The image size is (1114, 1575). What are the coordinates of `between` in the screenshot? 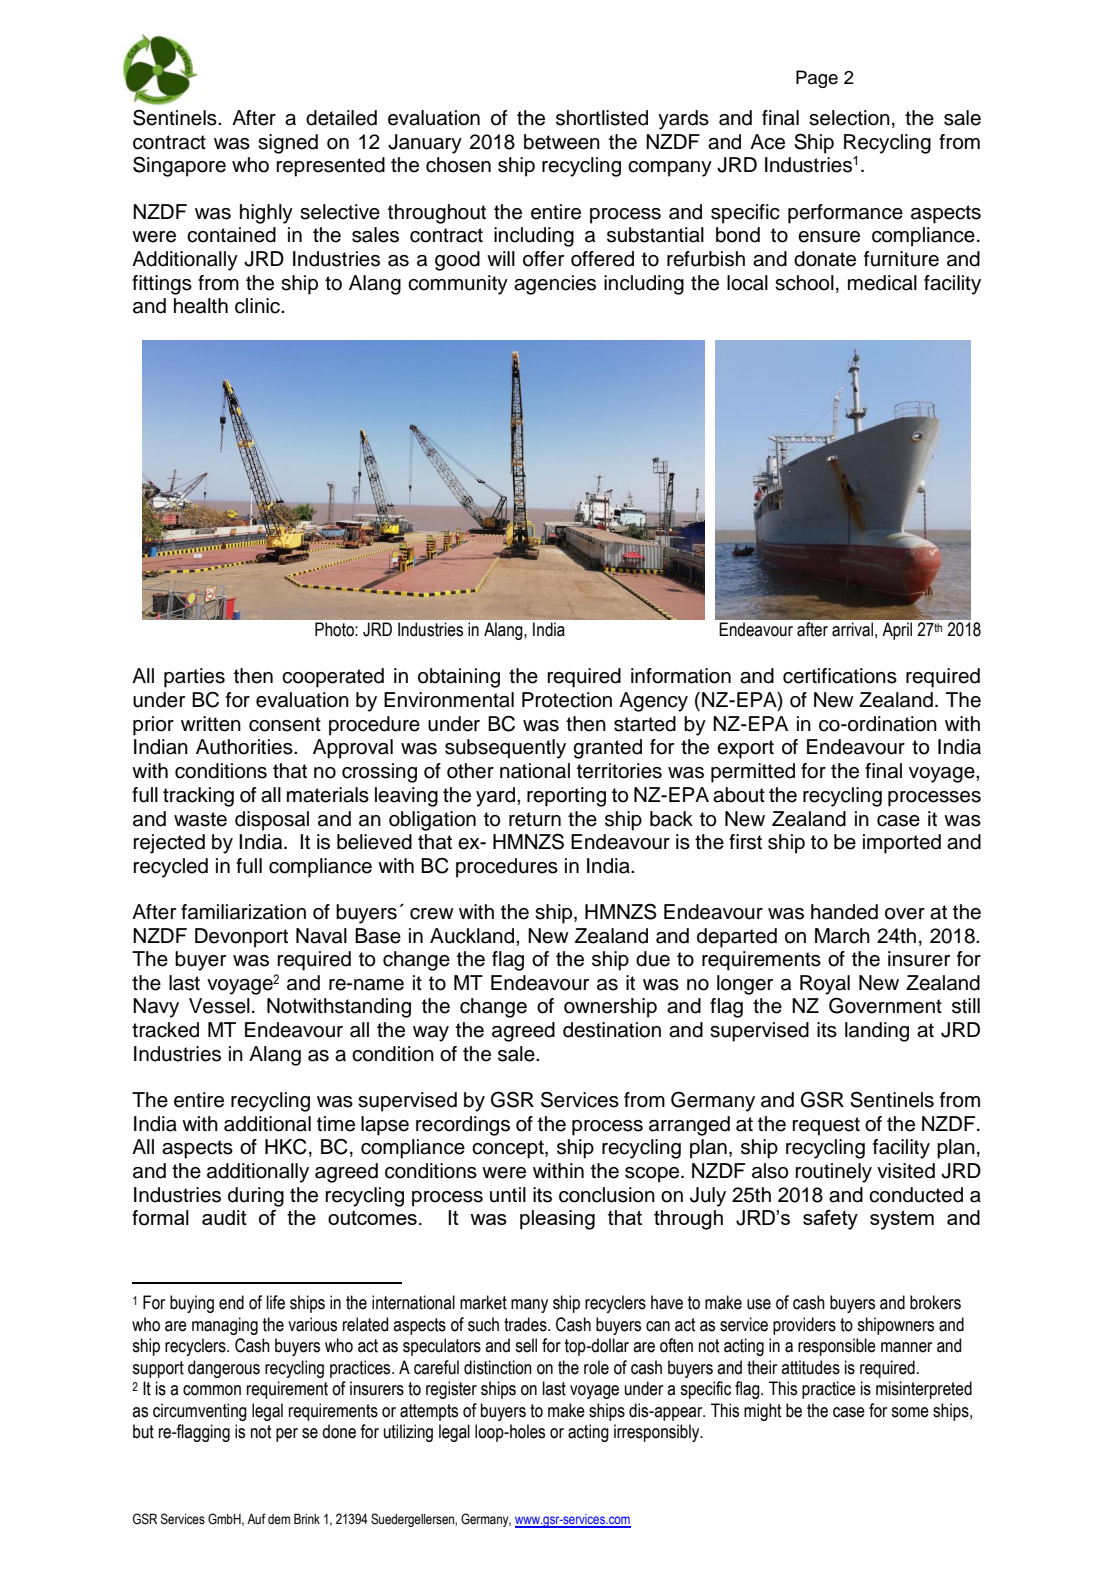 It's located at (562, 142).
